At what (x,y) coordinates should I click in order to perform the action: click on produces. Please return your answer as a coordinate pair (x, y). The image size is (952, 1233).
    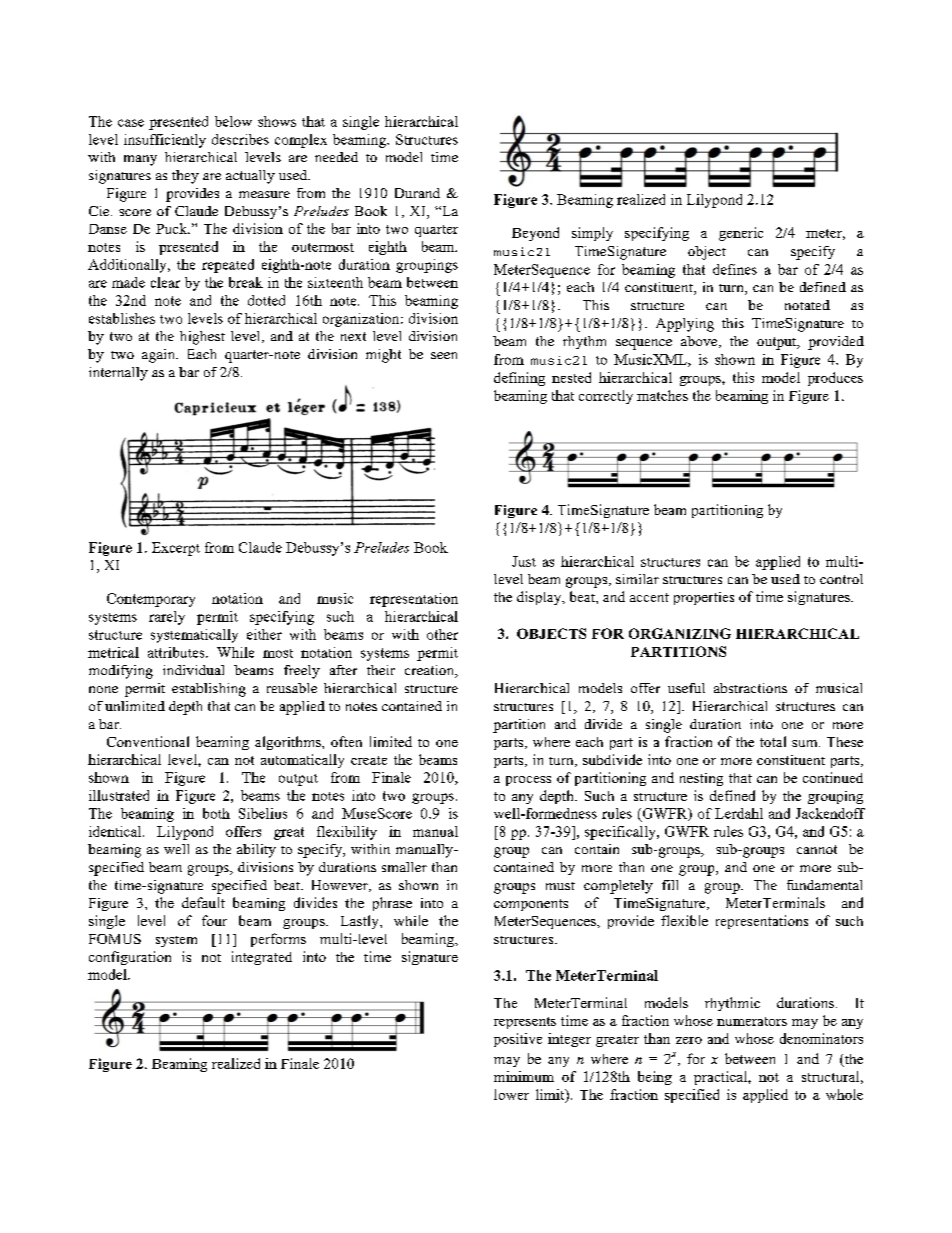
    Looking at the image, I should click on (835, 379).
